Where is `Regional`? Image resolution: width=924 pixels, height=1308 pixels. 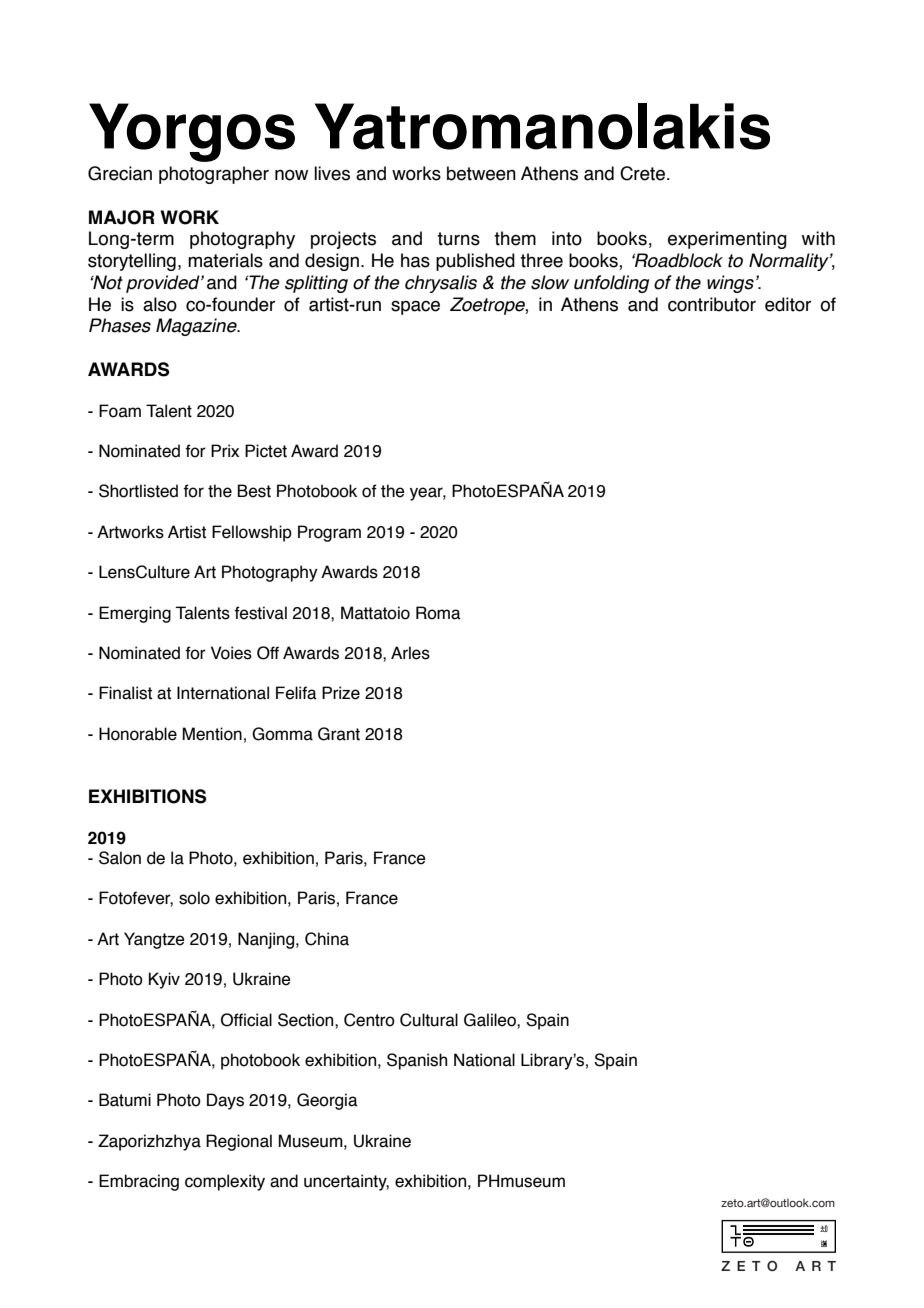
Regional is located at coordinates (239, 1142).
